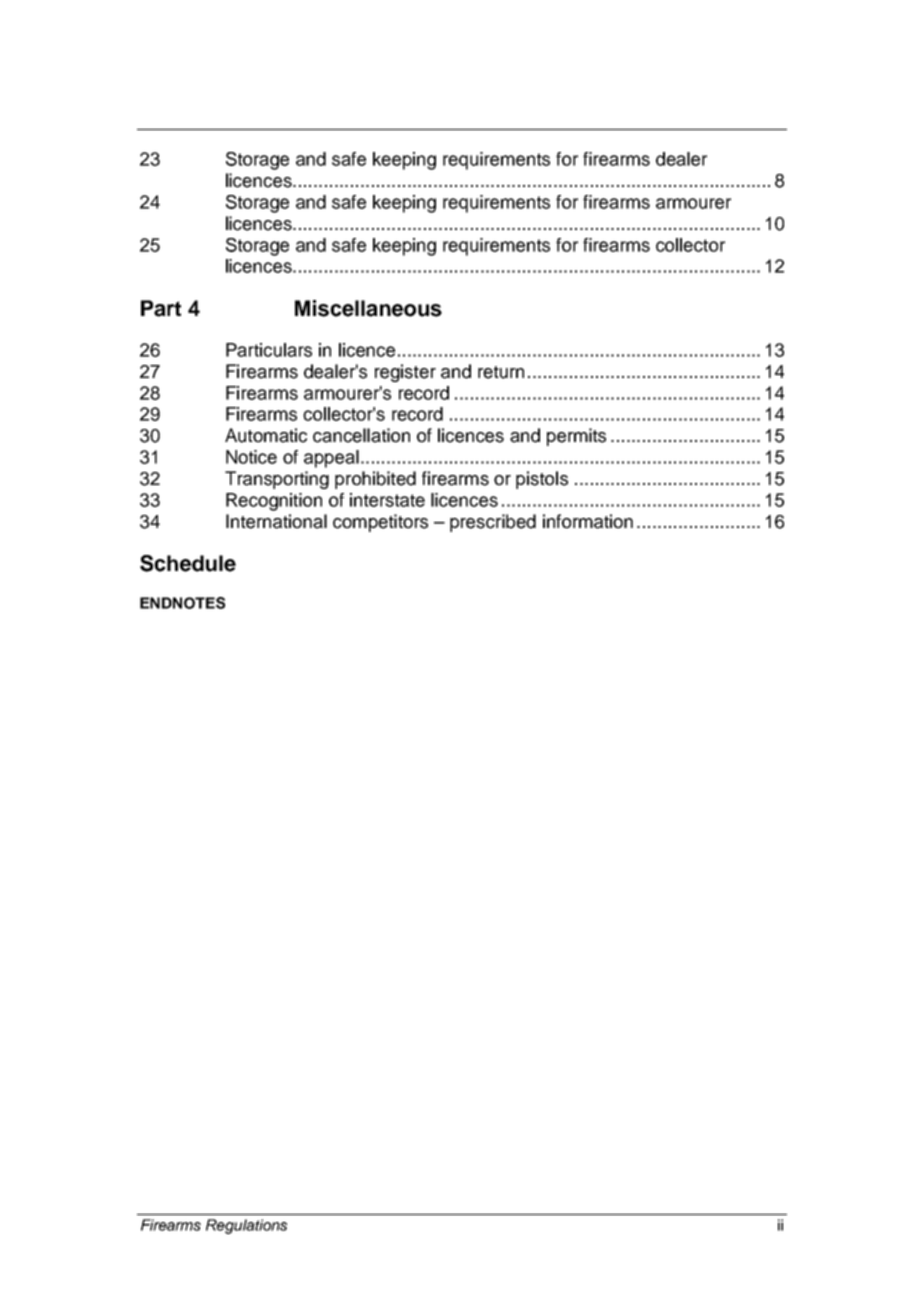 The image size is (924, 1308). Describe the element at coordinates (182, 603) in the image. I see `ENDNOTES` at that location.
